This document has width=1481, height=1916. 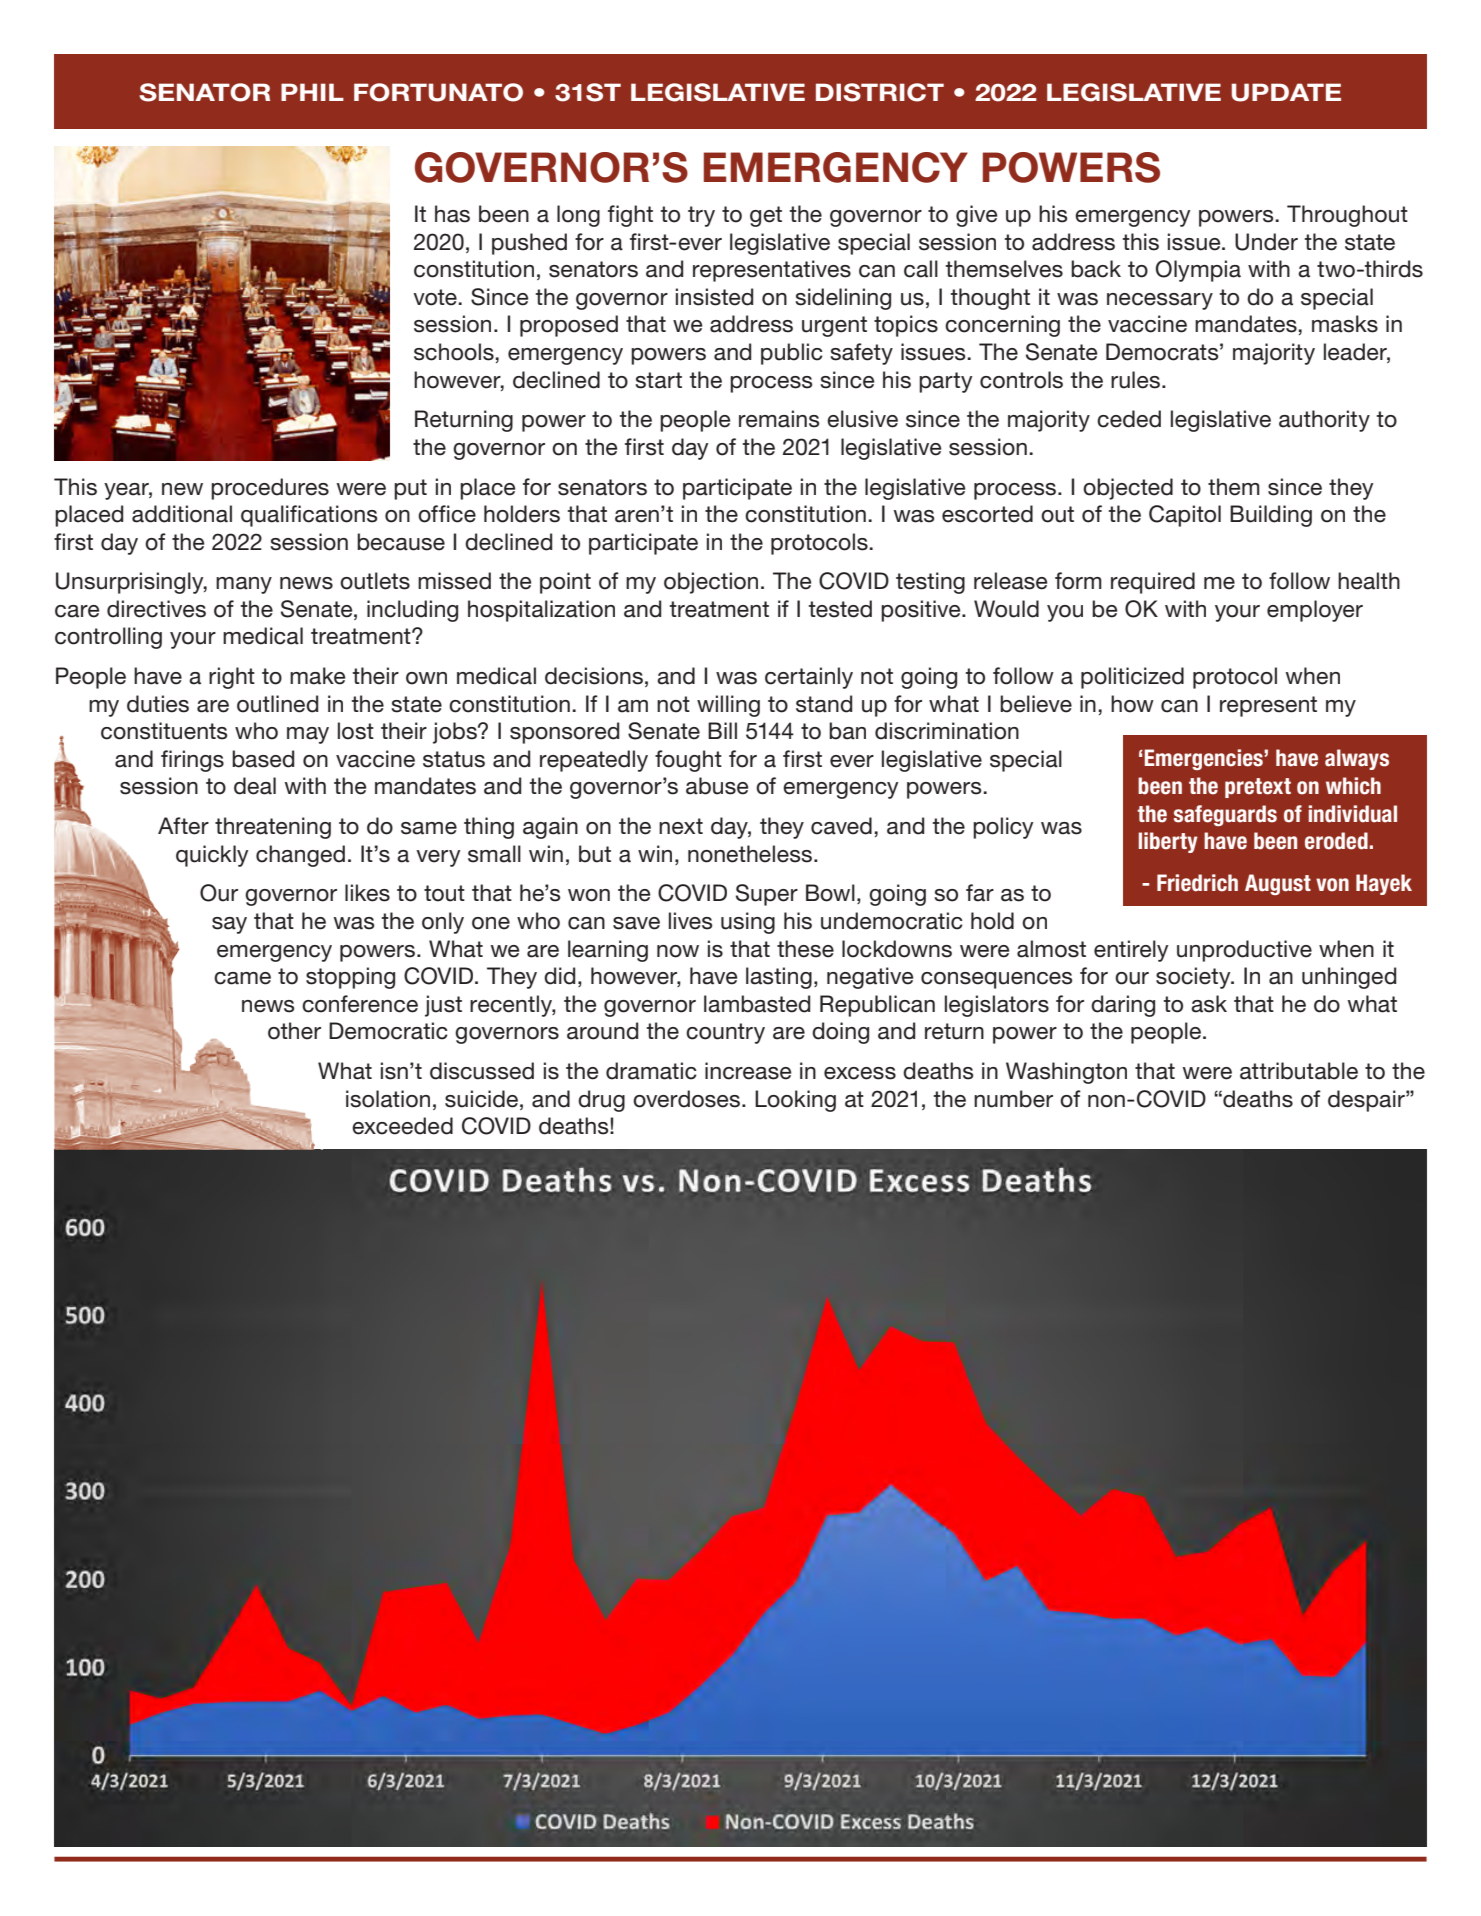 What do you see at coordinates (388, 1099) in the document?
I see `isolation` at bounding box center [388, 1099].
